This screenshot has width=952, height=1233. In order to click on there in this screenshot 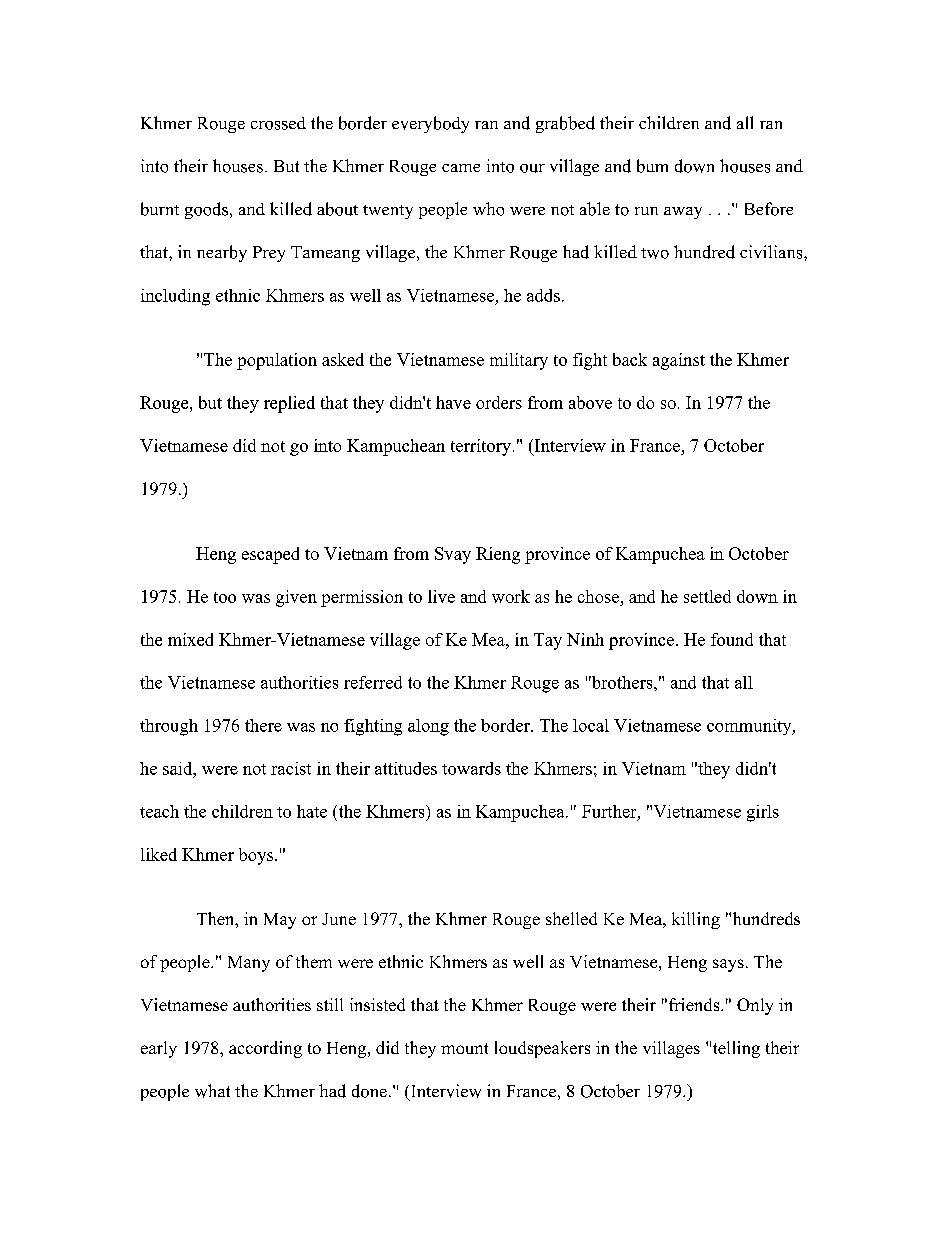, I will do `click(263, 725)`.
